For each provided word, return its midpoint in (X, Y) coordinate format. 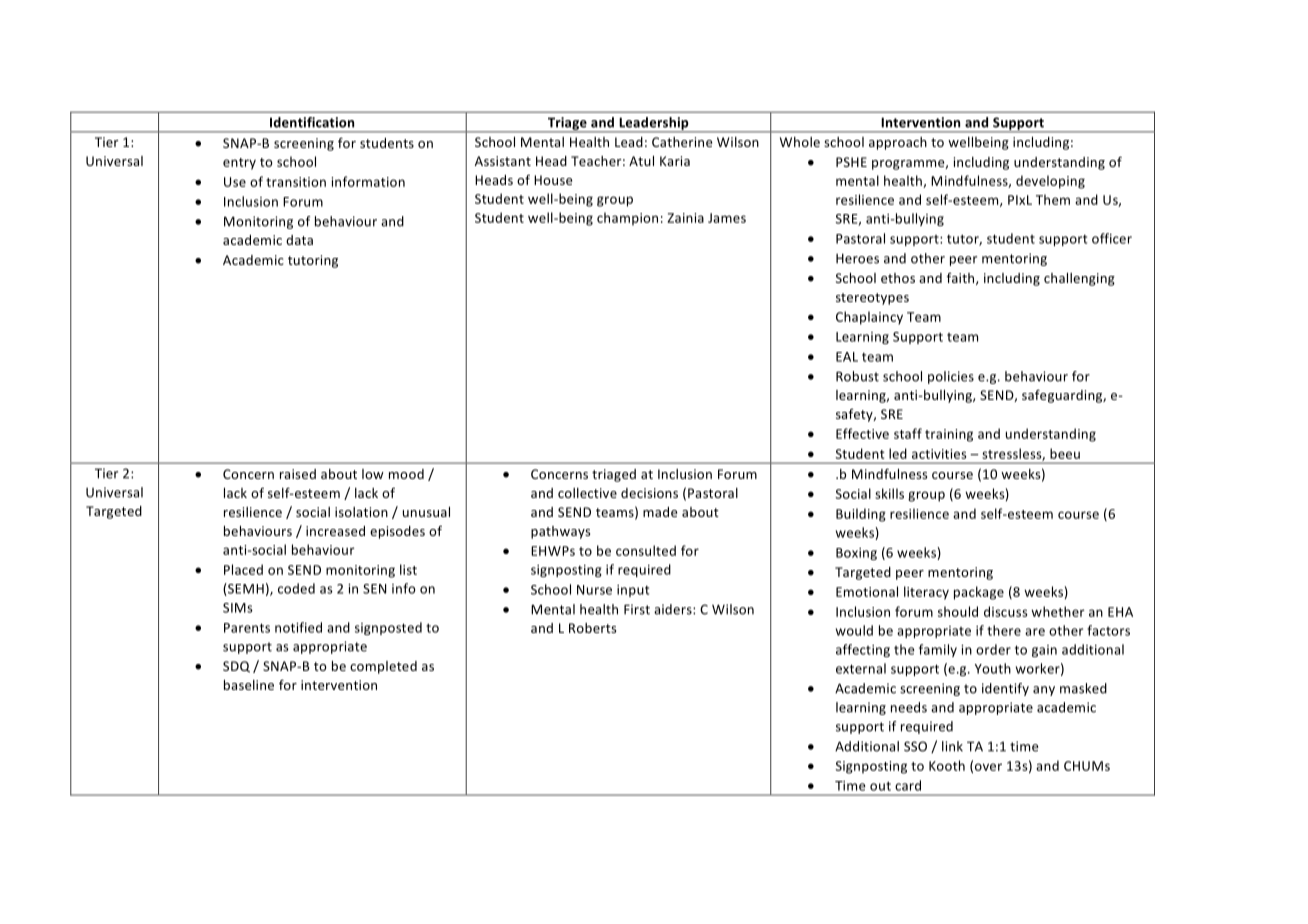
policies (951, 377)
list (408, 569)
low (373, 474)
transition (296, 182)
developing (1050, 182)
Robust (857, 376)
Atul (641, 161)
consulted (646, 550)
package (979, 593)
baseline (249, 685)
